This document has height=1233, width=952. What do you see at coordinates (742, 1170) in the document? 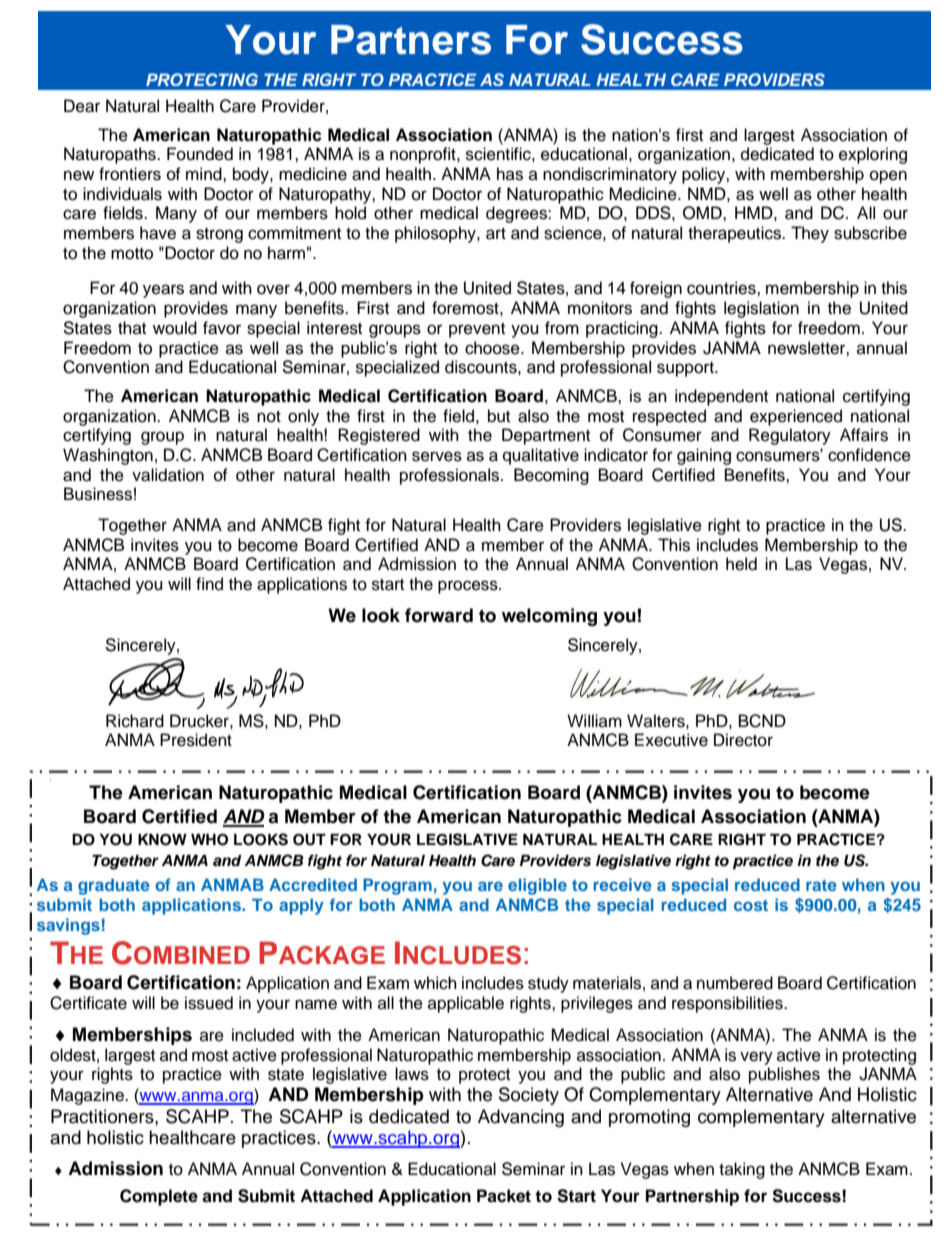
I see `taking` at bounding box center [742, 1170].
